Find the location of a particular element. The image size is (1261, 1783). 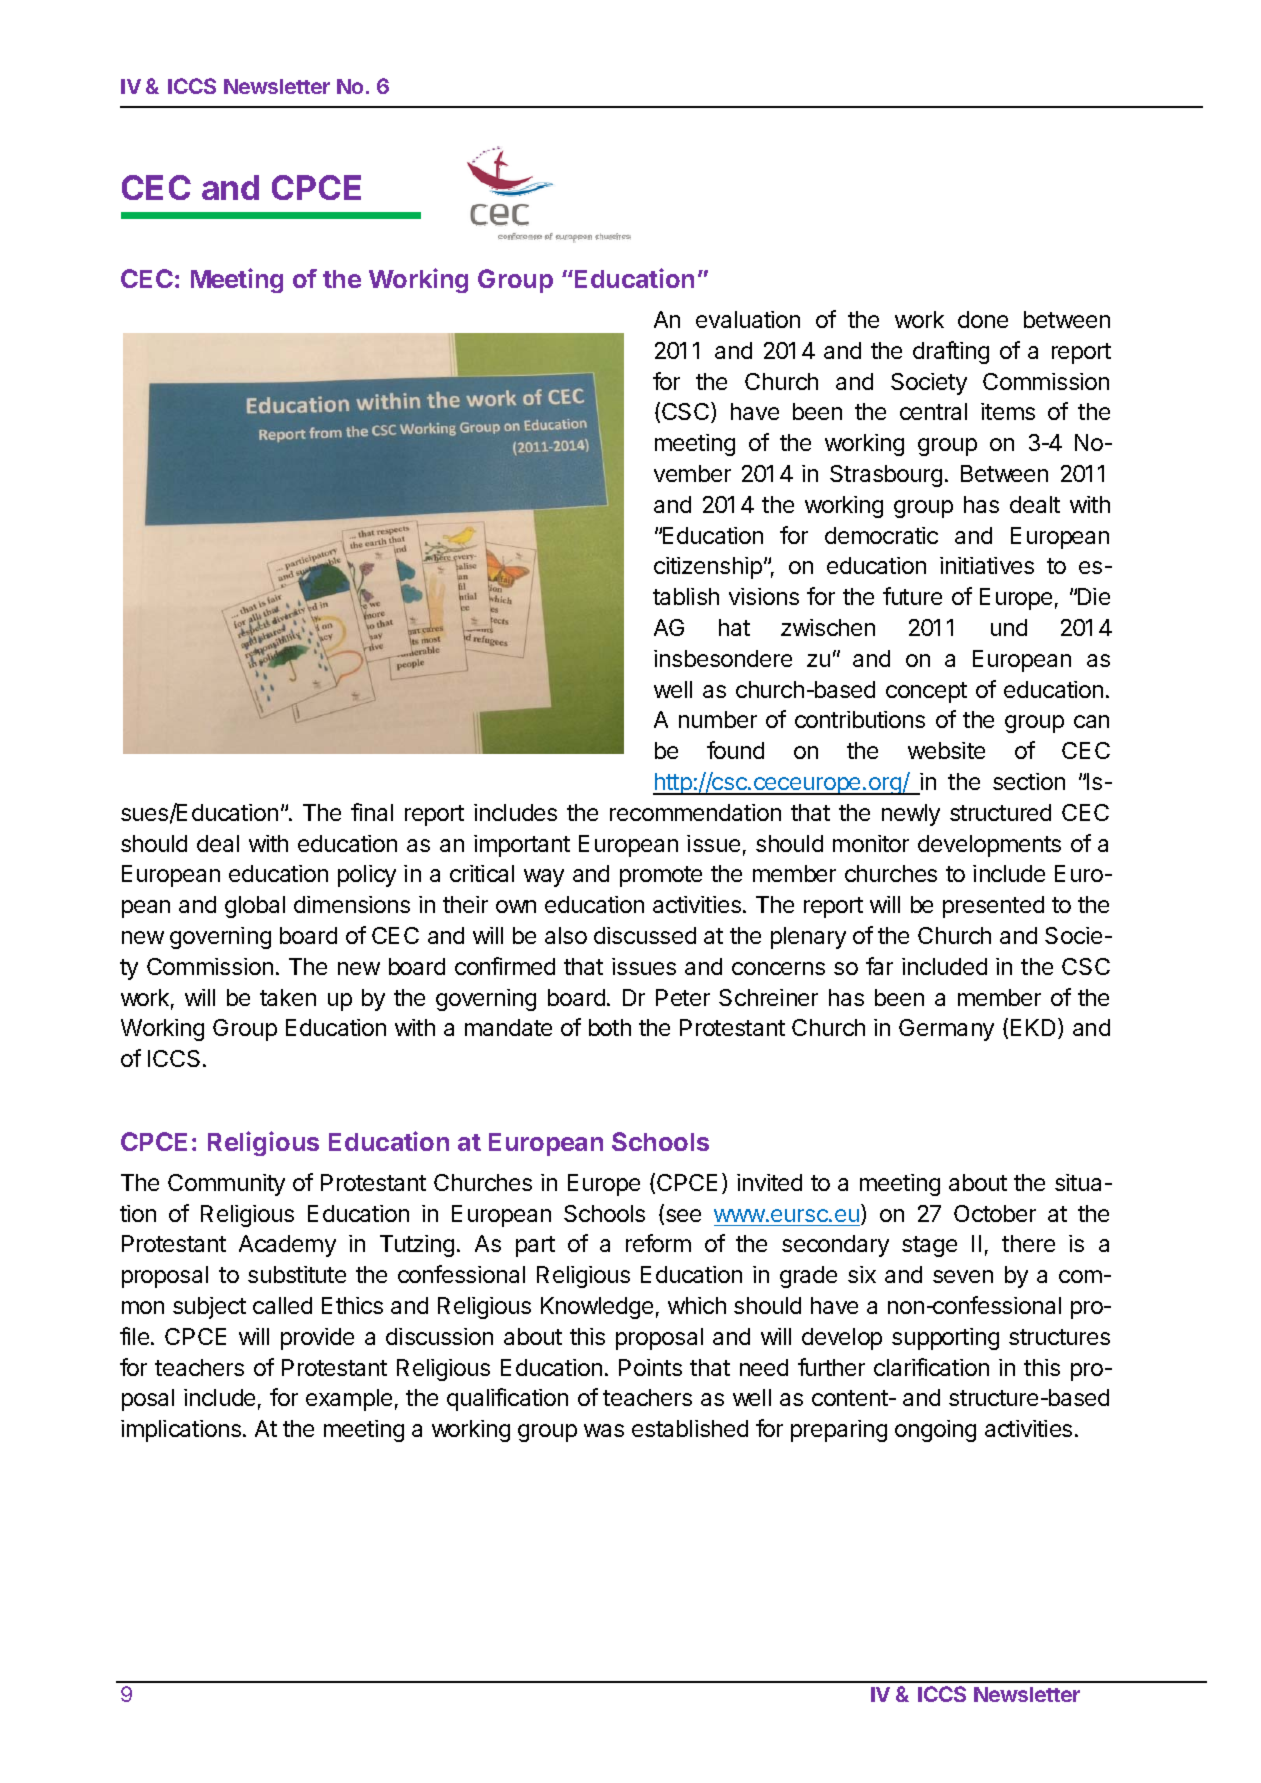

number is located at coordinates (718, 719).
